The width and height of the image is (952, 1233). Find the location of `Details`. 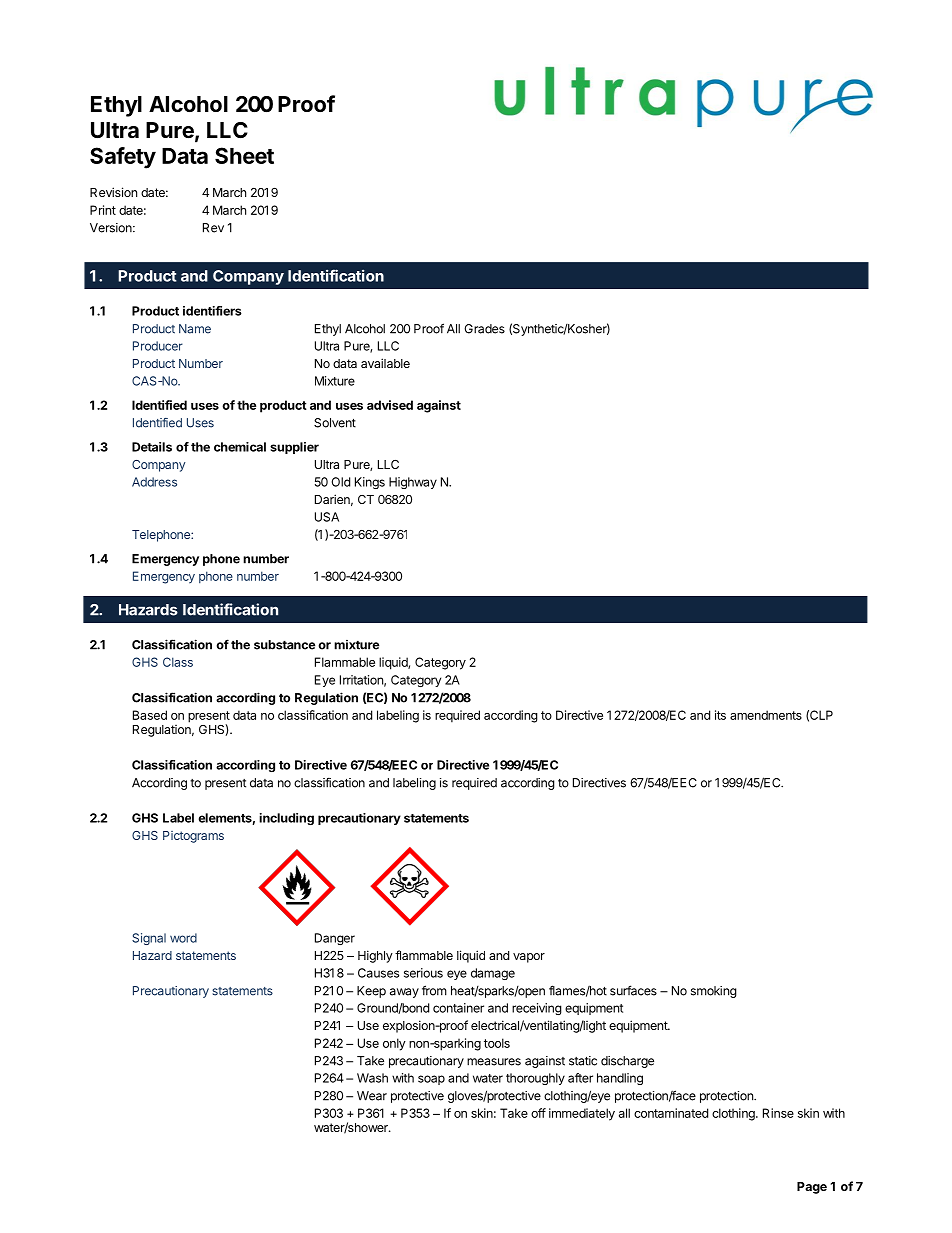

Details is located at coordinates (152, 447).
